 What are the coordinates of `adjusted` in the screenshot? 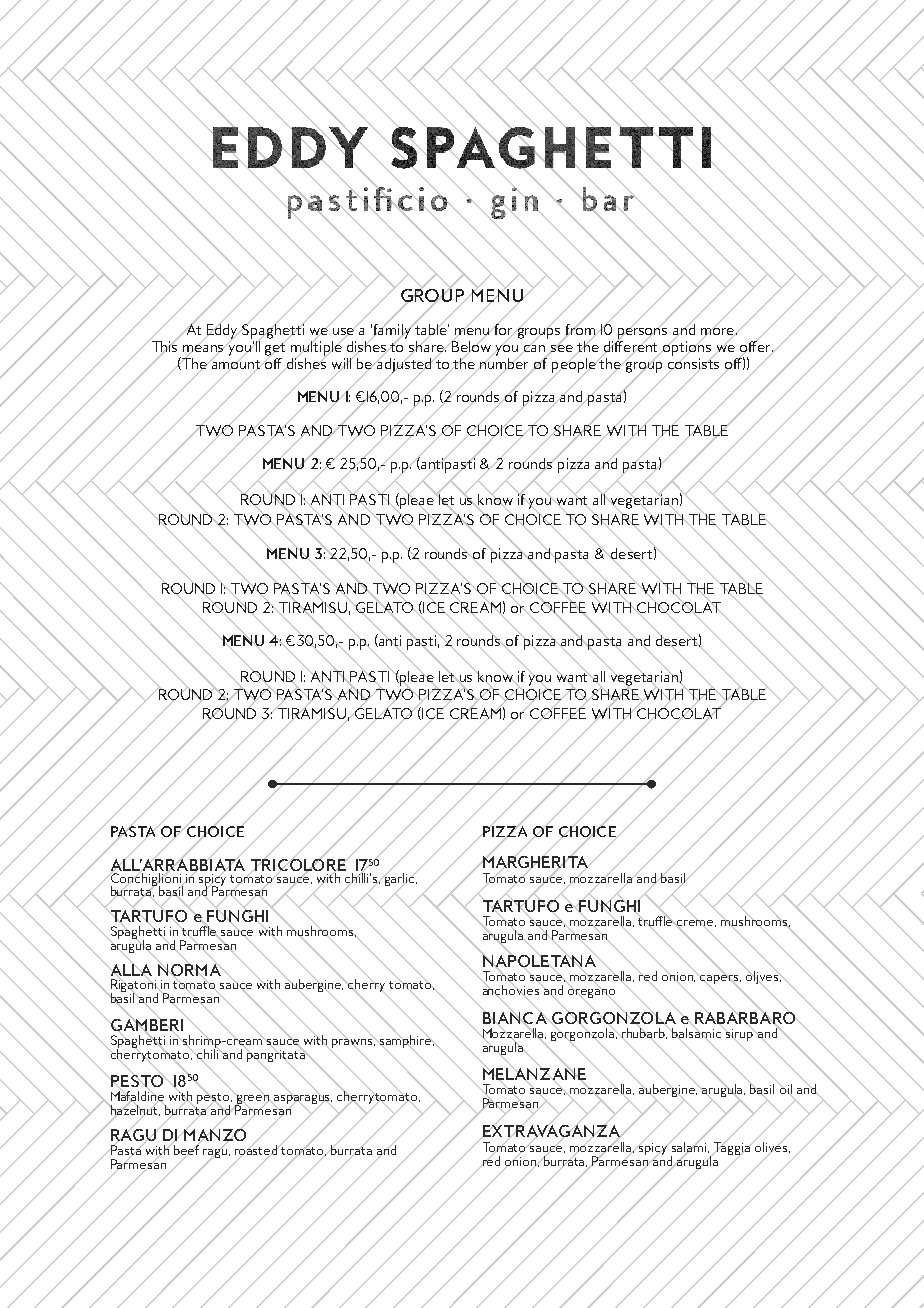 It's located at (404, 365).
